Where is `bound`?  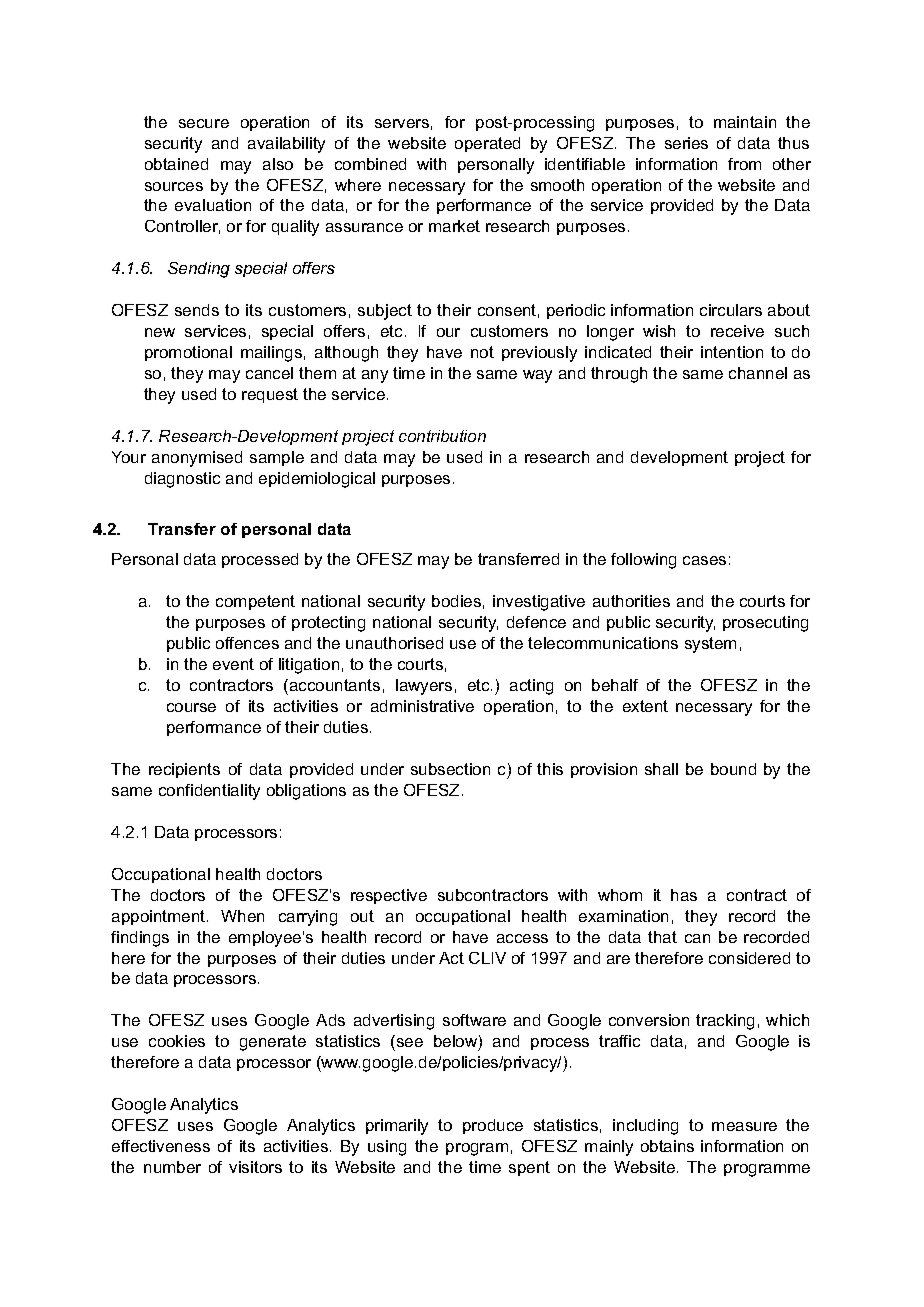 bound is located at coordinates (733, 769).
